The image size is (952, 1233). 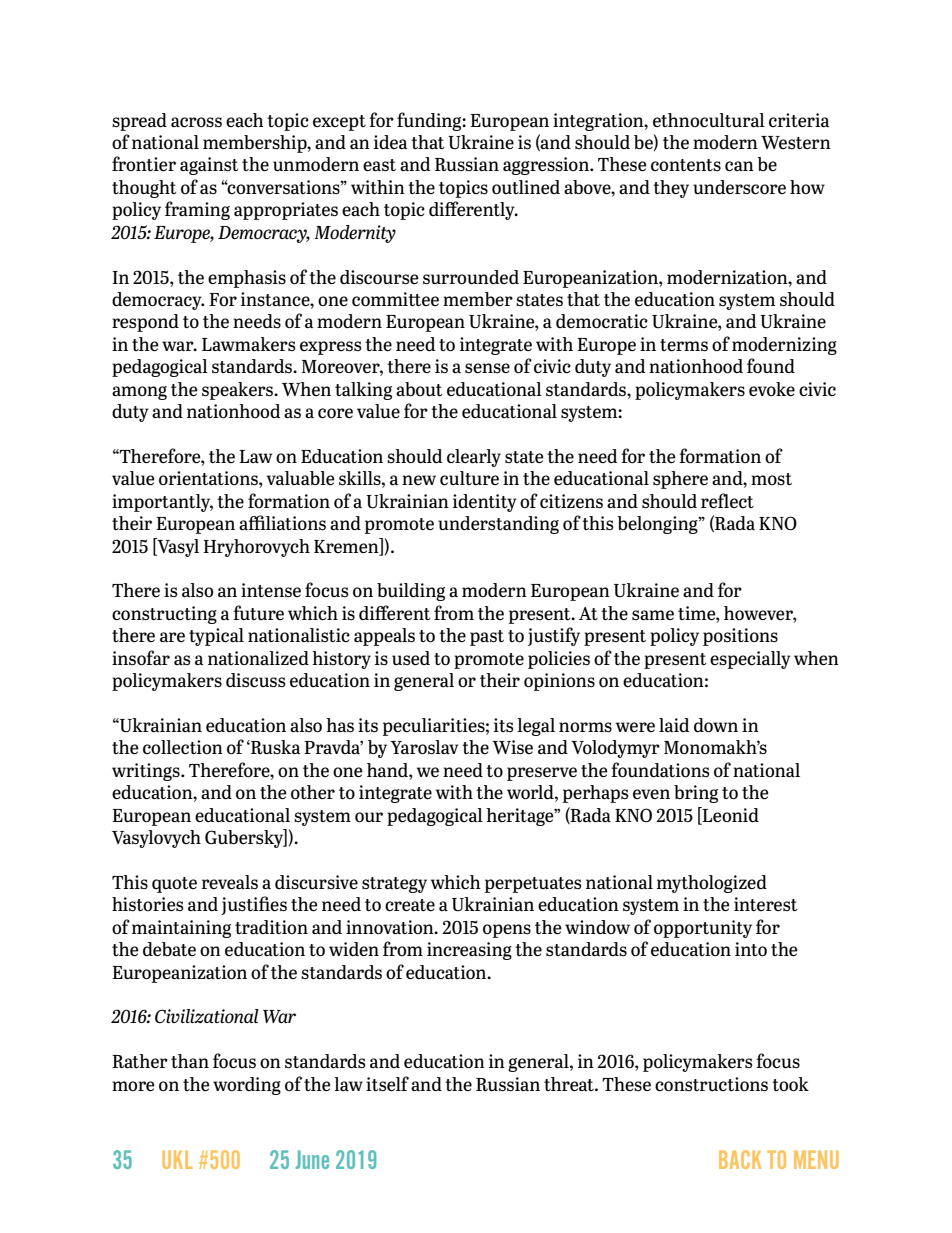 What do you see at coordinates (542, 774) in the screenshot?
I see `preserve` at bounding box center [542, 774].
